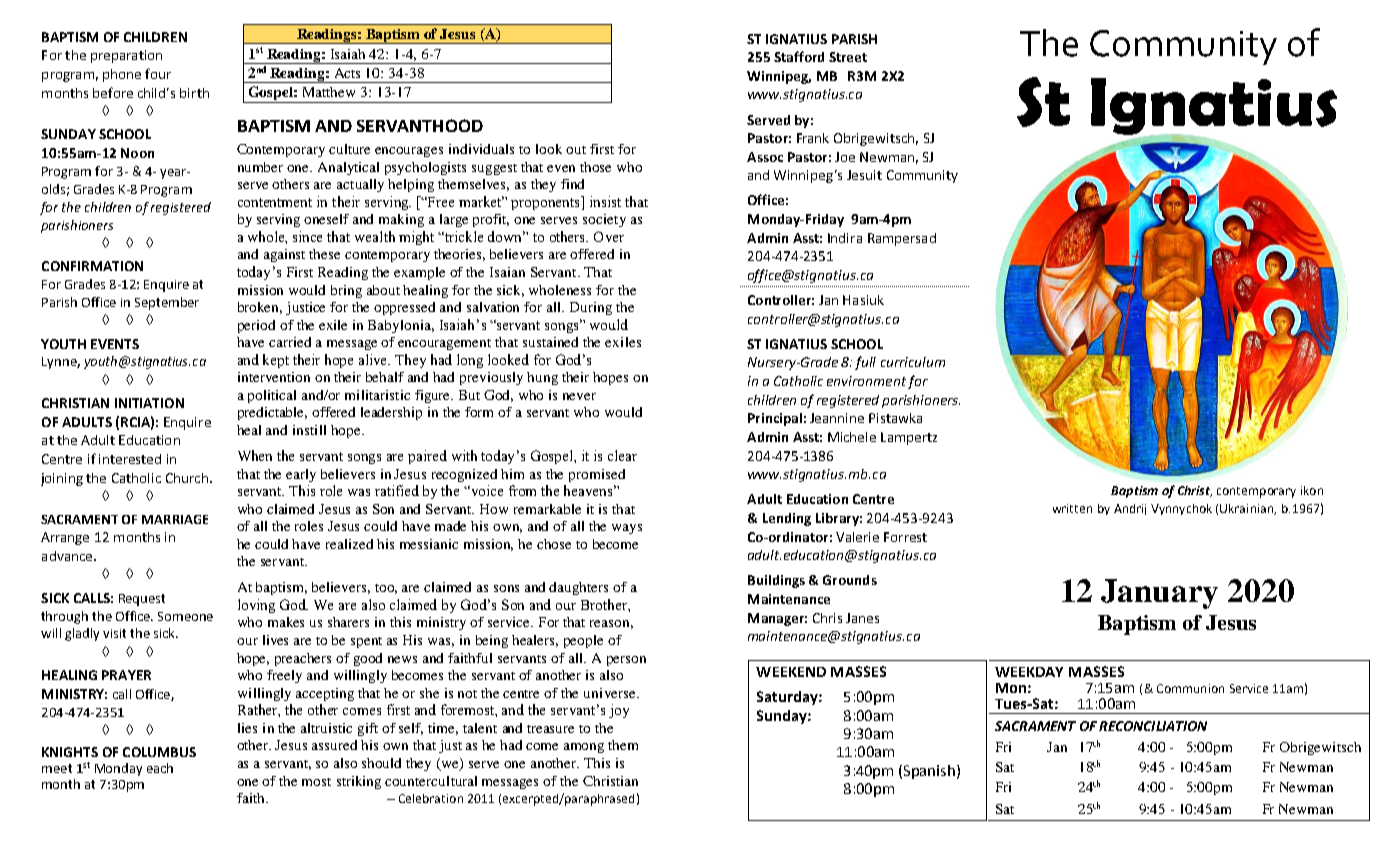  Describe the element at coordinates (584, 748) in the screenshot. I see `among` at that location.
